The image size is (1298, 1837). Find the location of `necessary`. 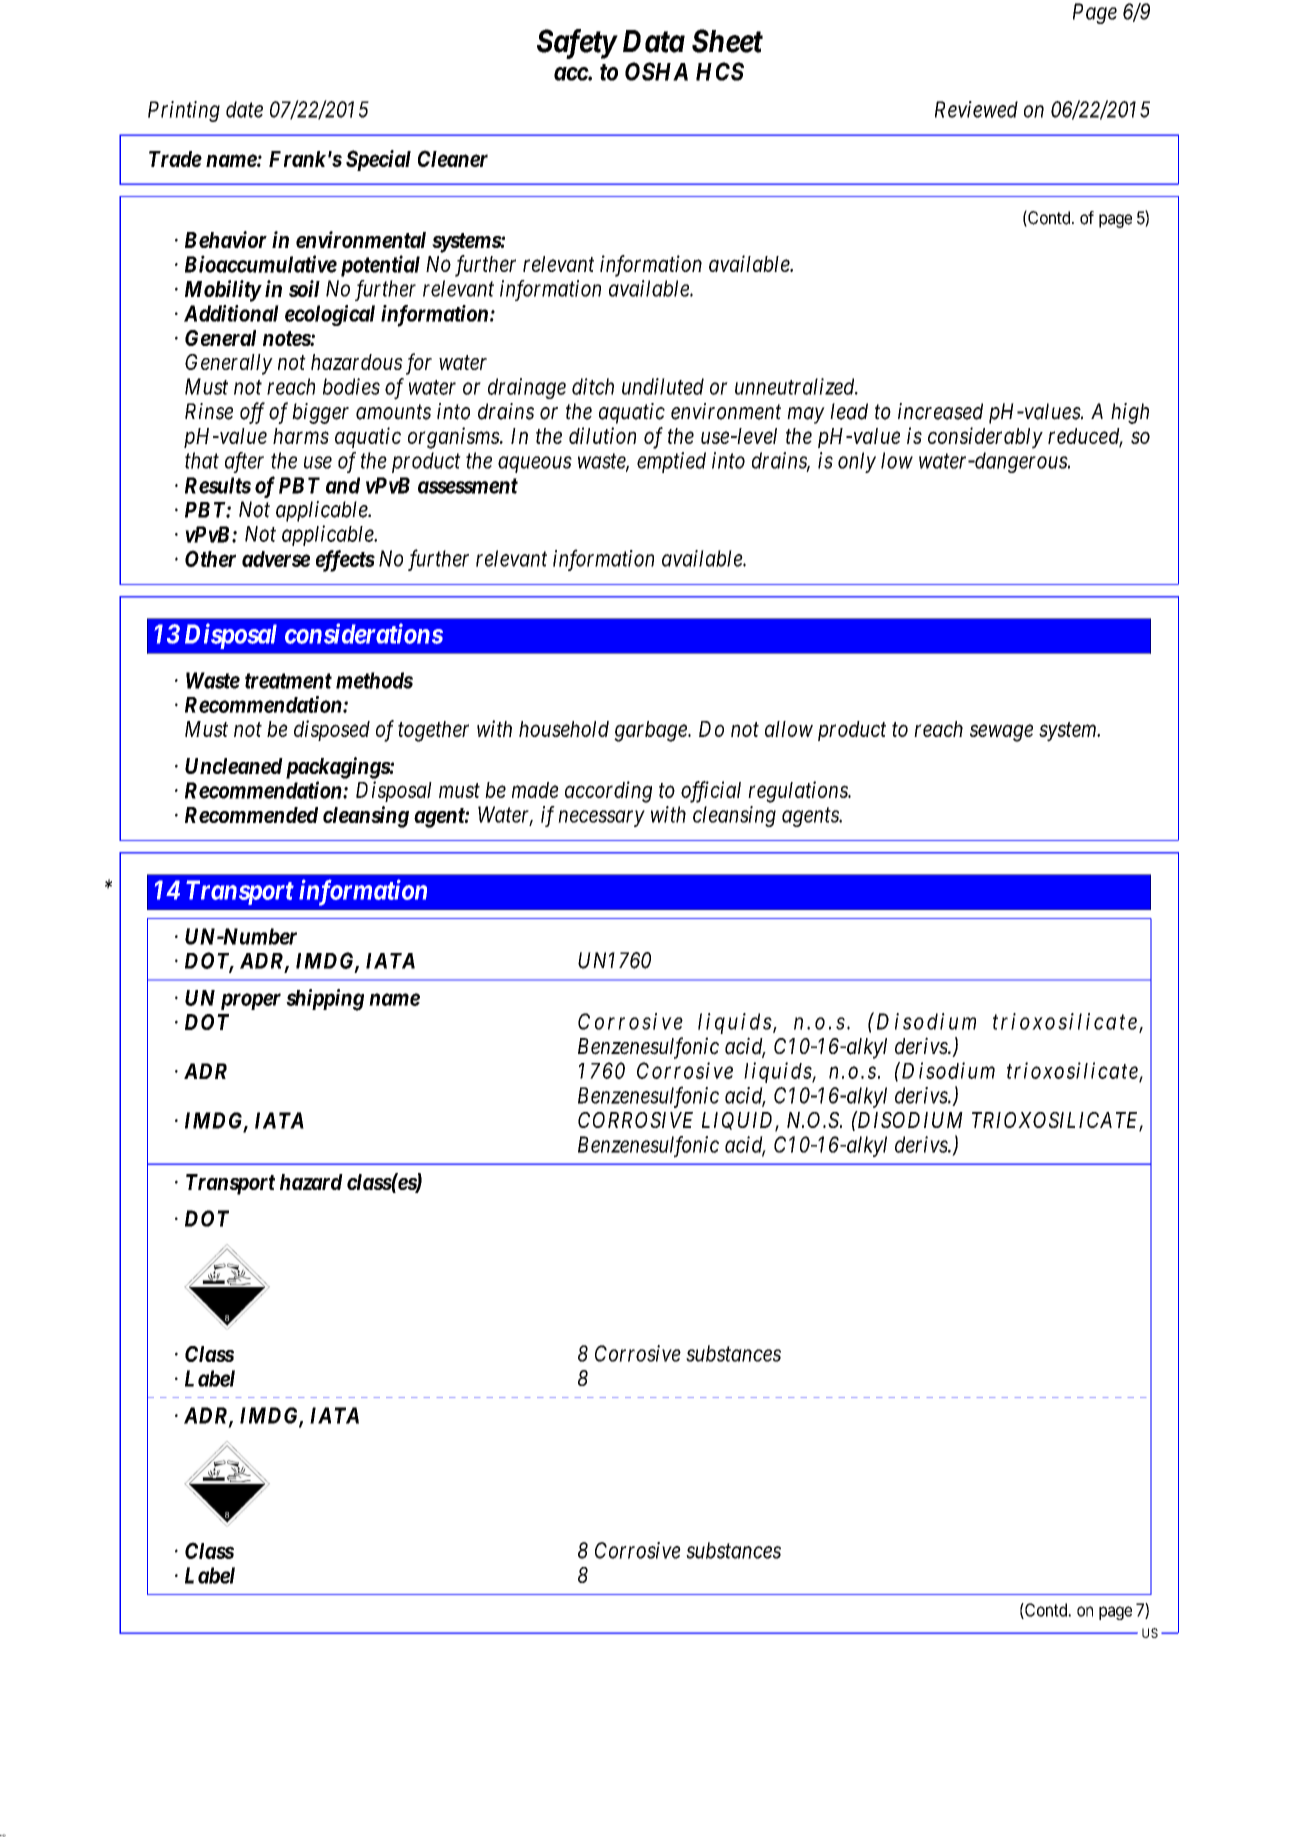

necessary is located at coordinates (601, 818).
